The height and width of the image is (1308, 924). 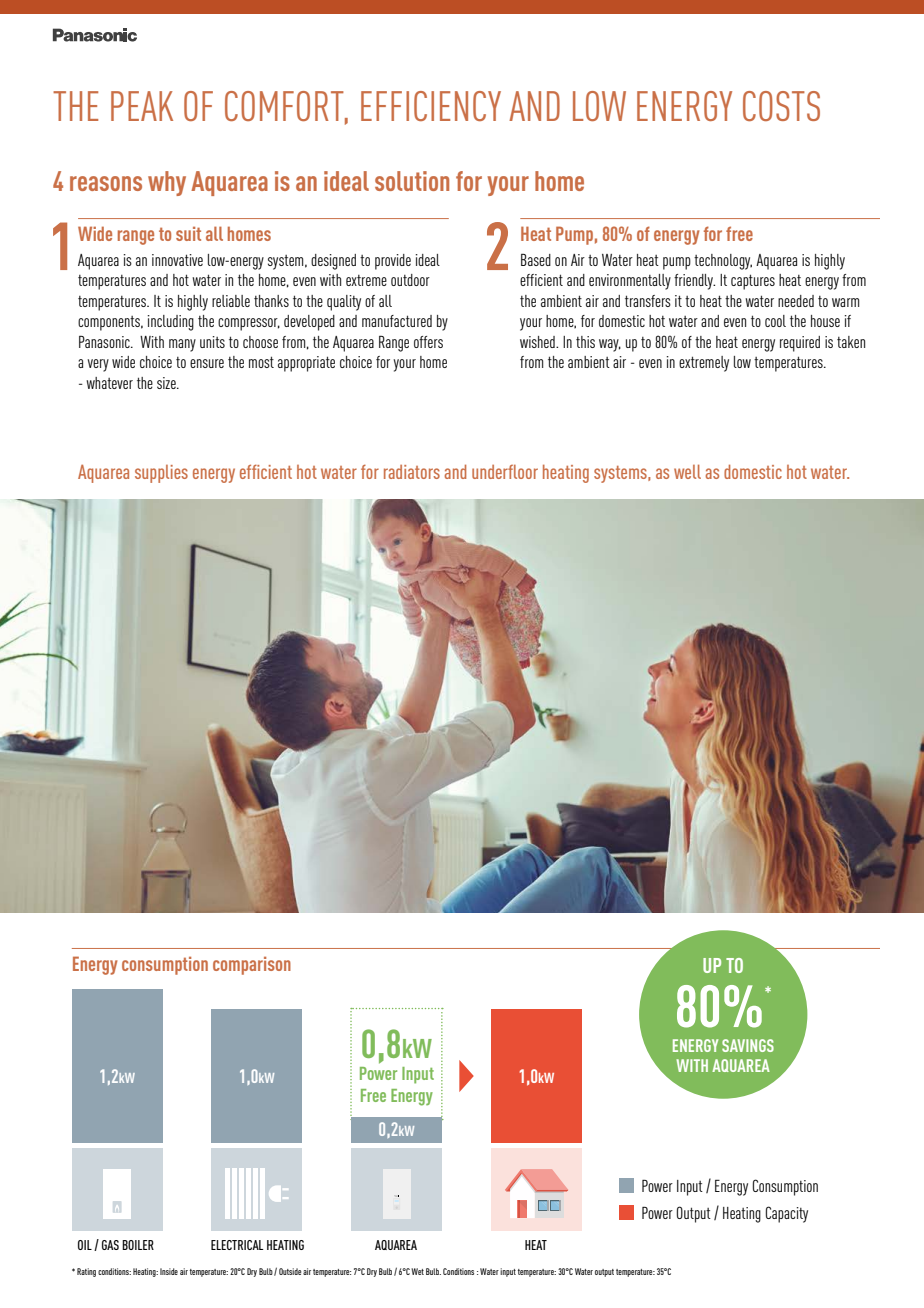 I want to click on Capacity, so click(x=786, y=1214).
